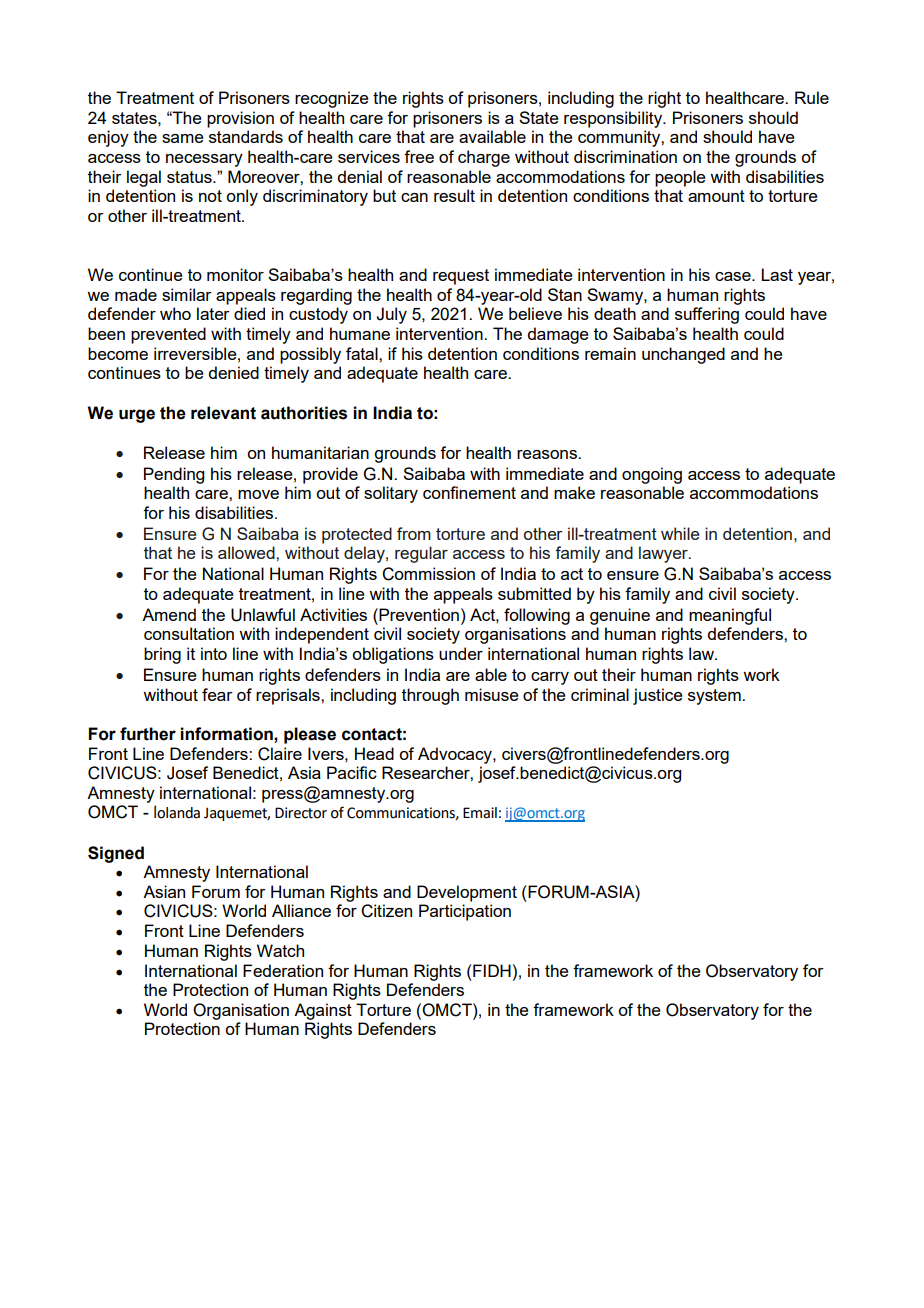  I want to click on prevented, so click(168, 335).
